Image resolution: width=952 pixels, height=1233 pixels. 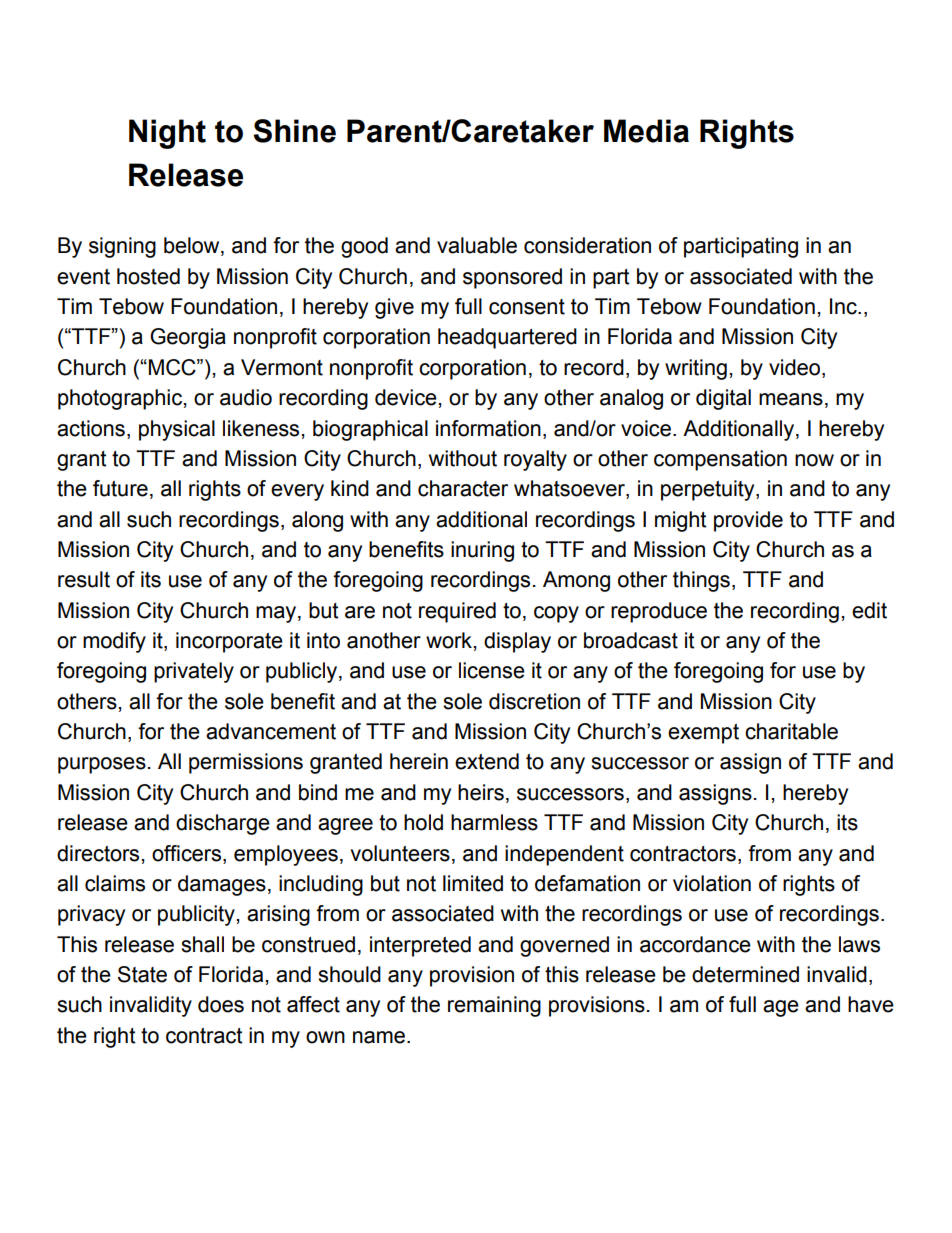 I want to click on required, so click(x=457, y=612).
